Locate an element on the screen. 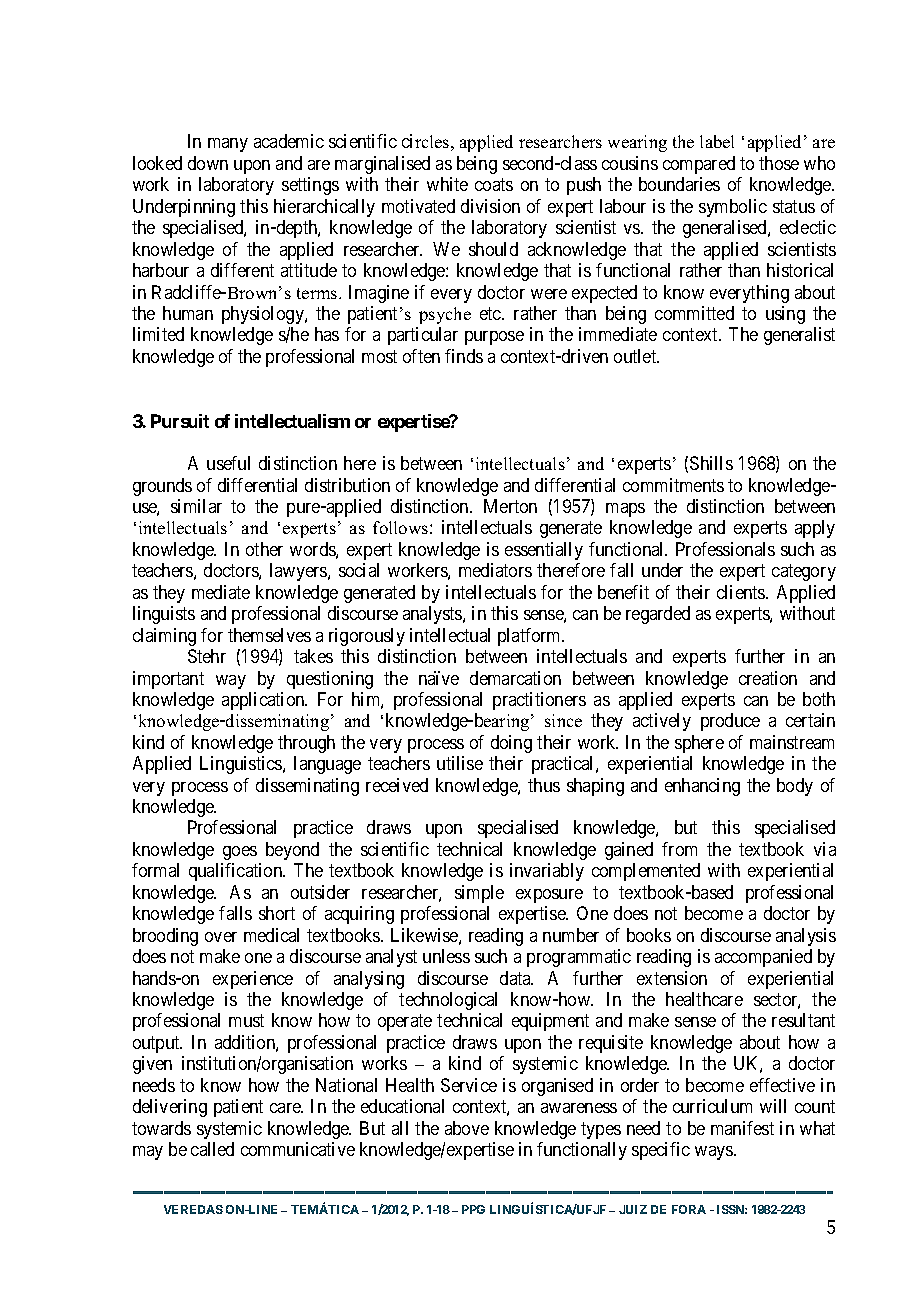 This screenshot has height=1308, width=924. useful is located at coordinates (228, 463).
